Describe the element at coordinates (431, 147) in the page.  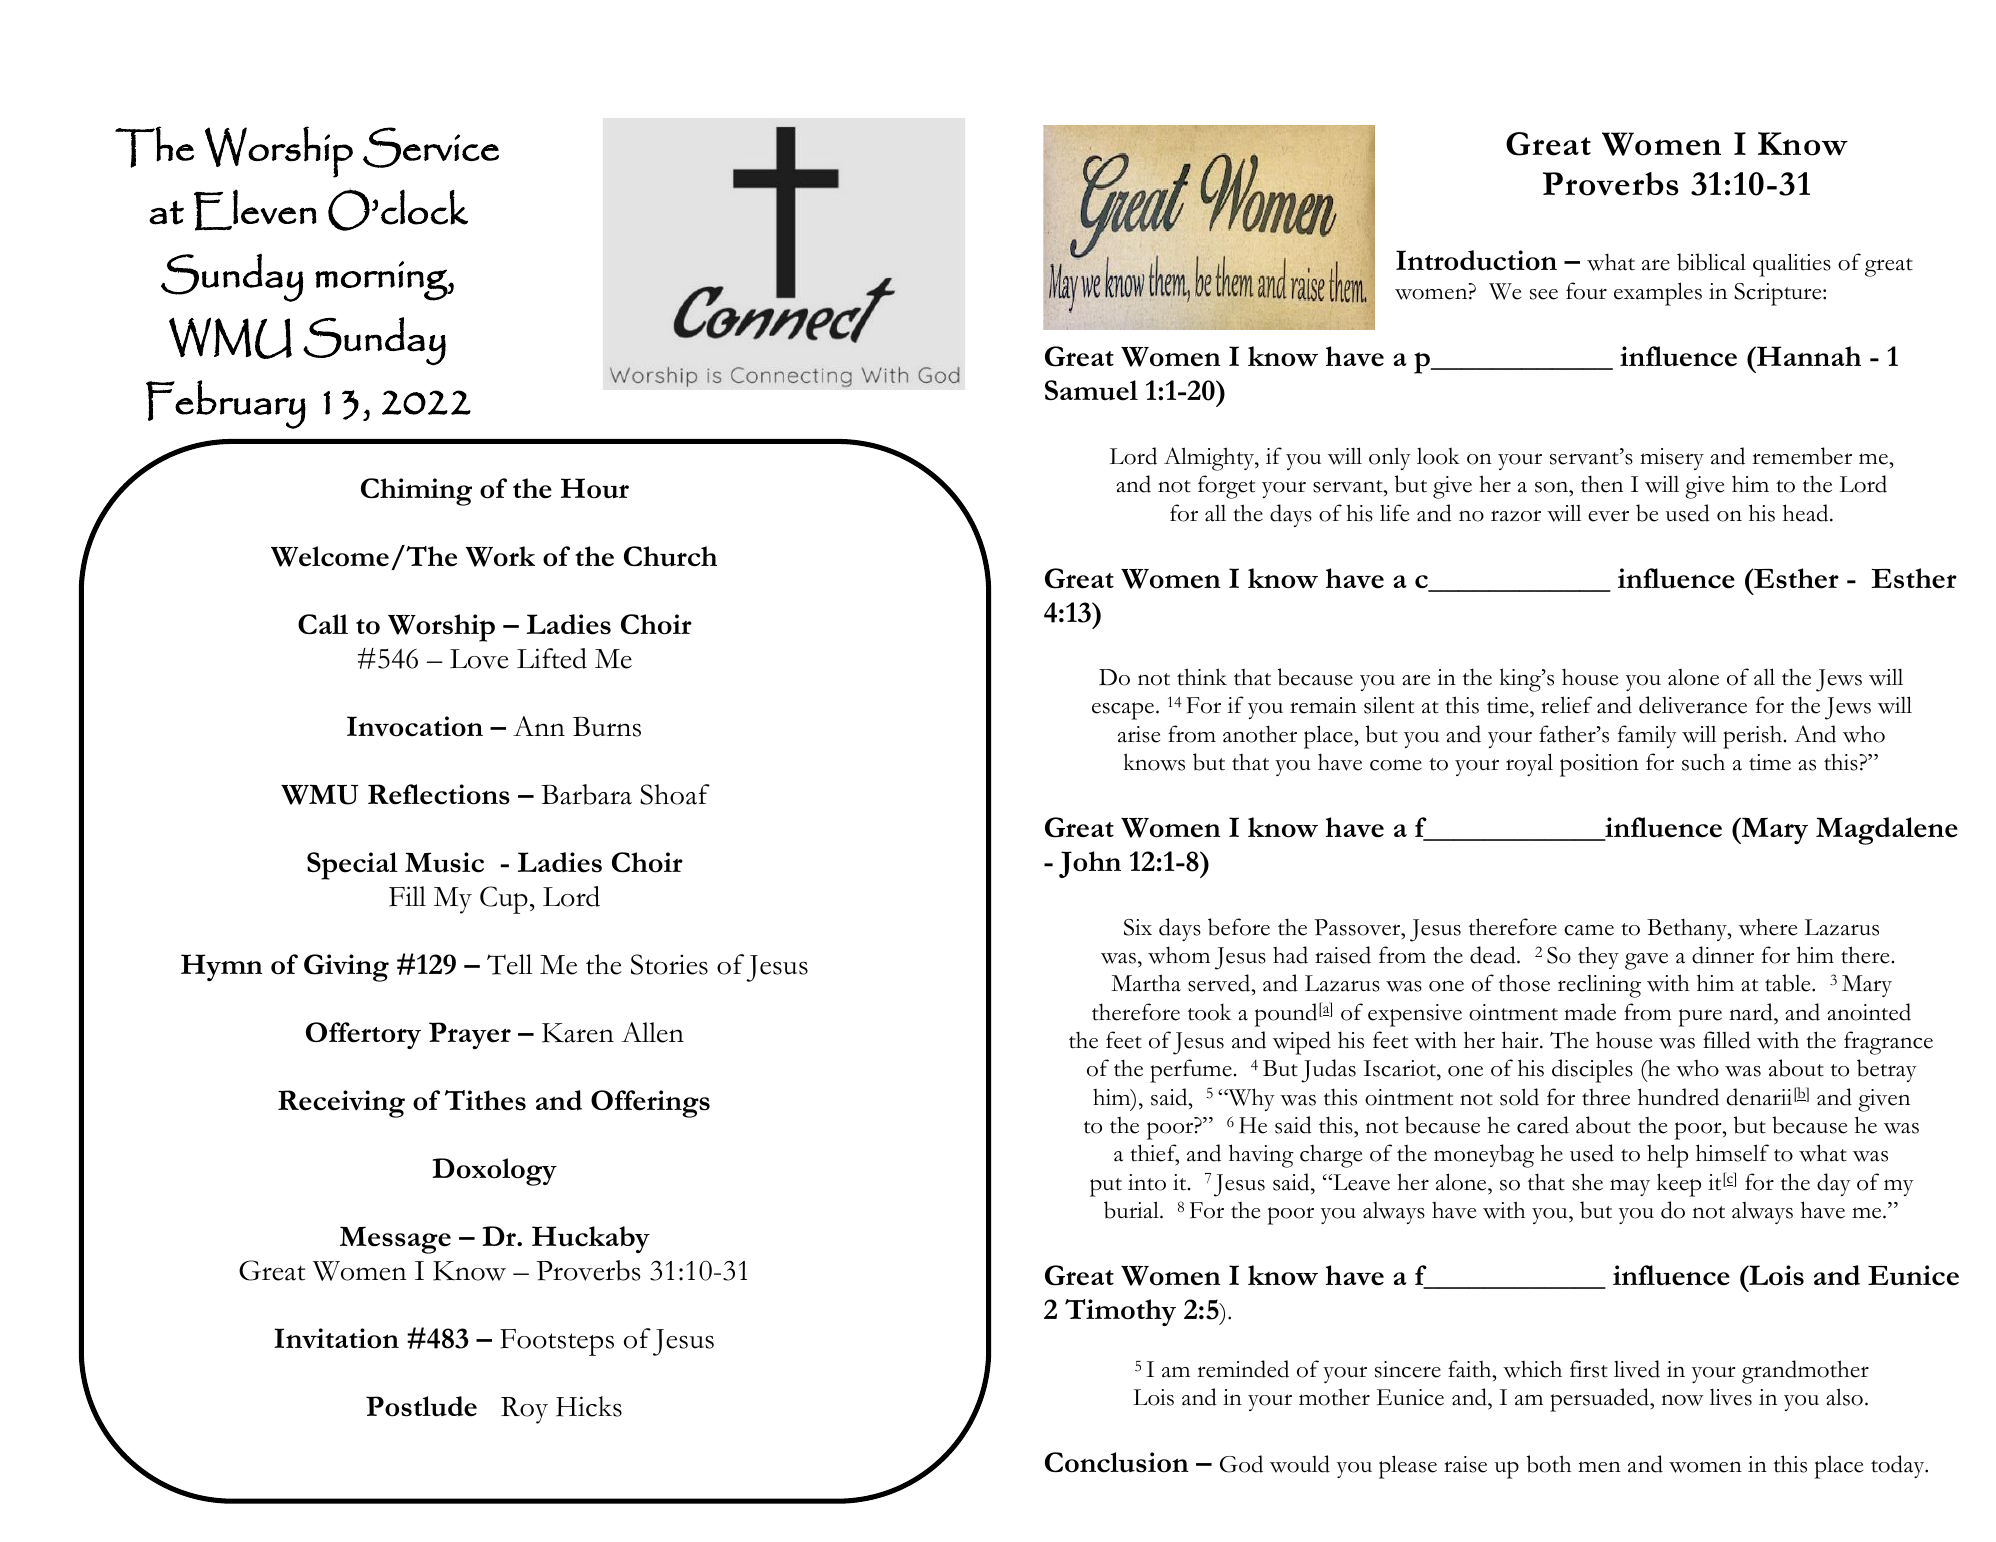
I see `Service` at that location.
